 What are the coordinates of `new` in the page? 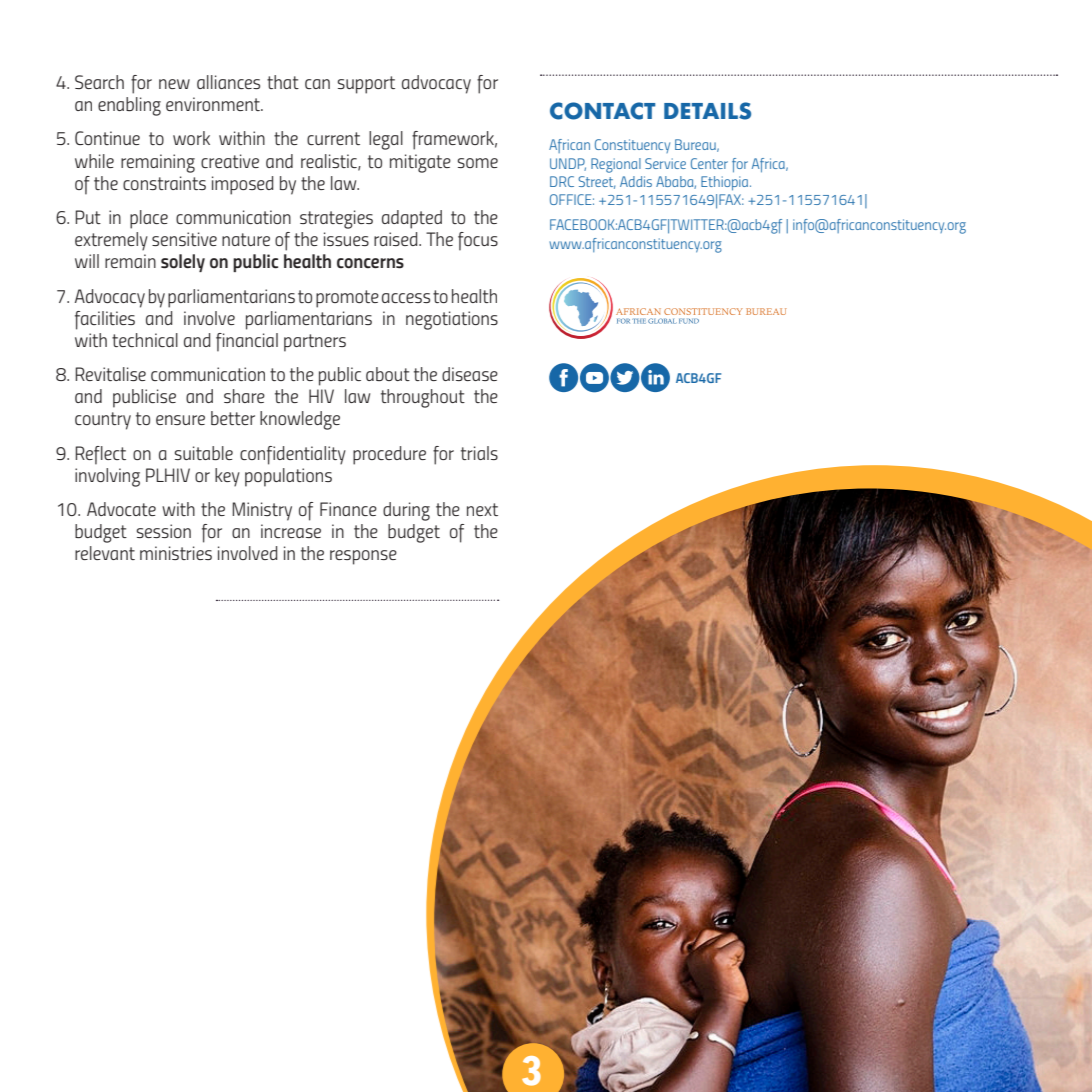 It's located at (174, 84).
